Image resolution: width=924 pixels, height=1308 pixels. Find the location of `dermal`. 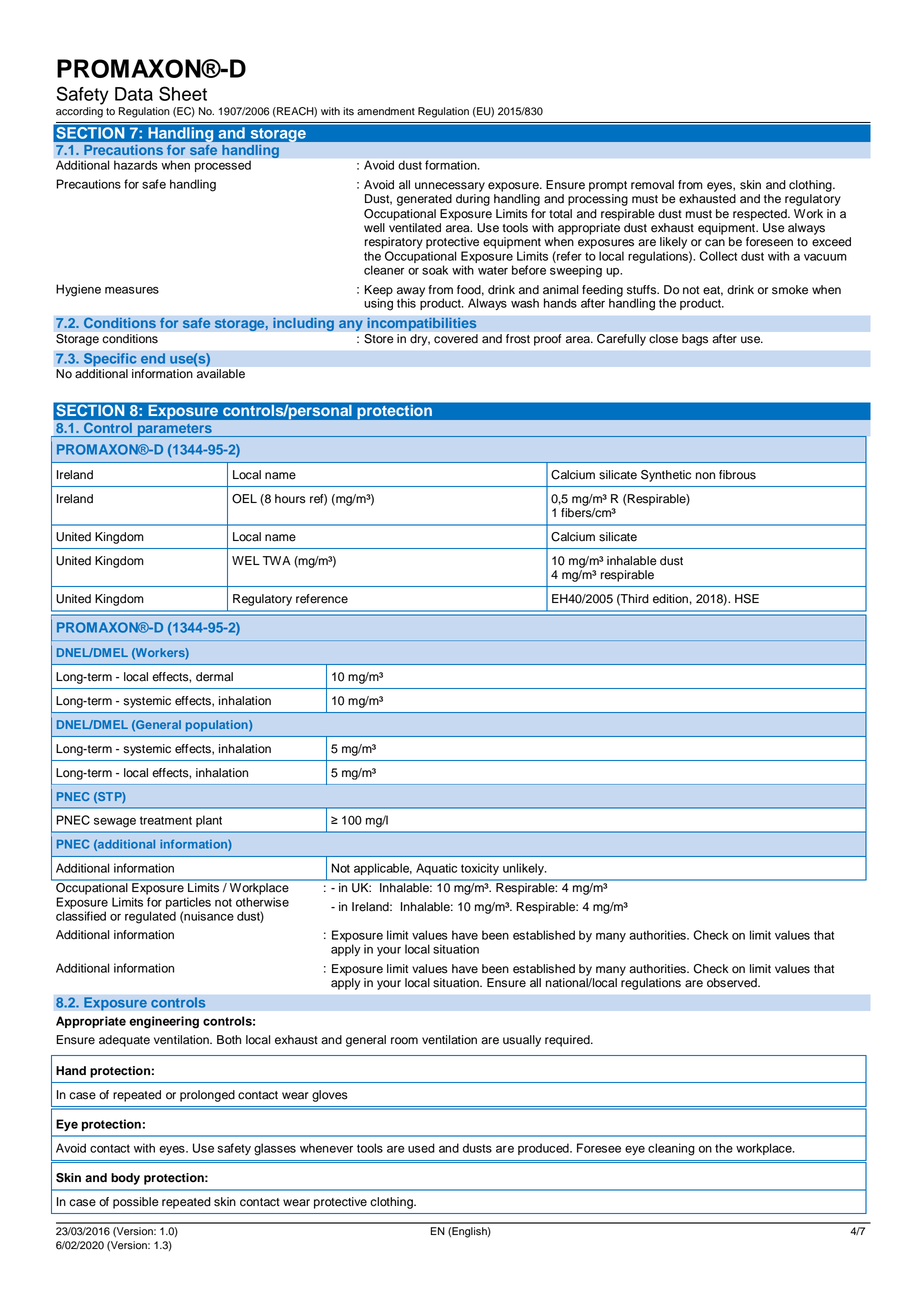

dermal is located at coordinates (214, 677).
